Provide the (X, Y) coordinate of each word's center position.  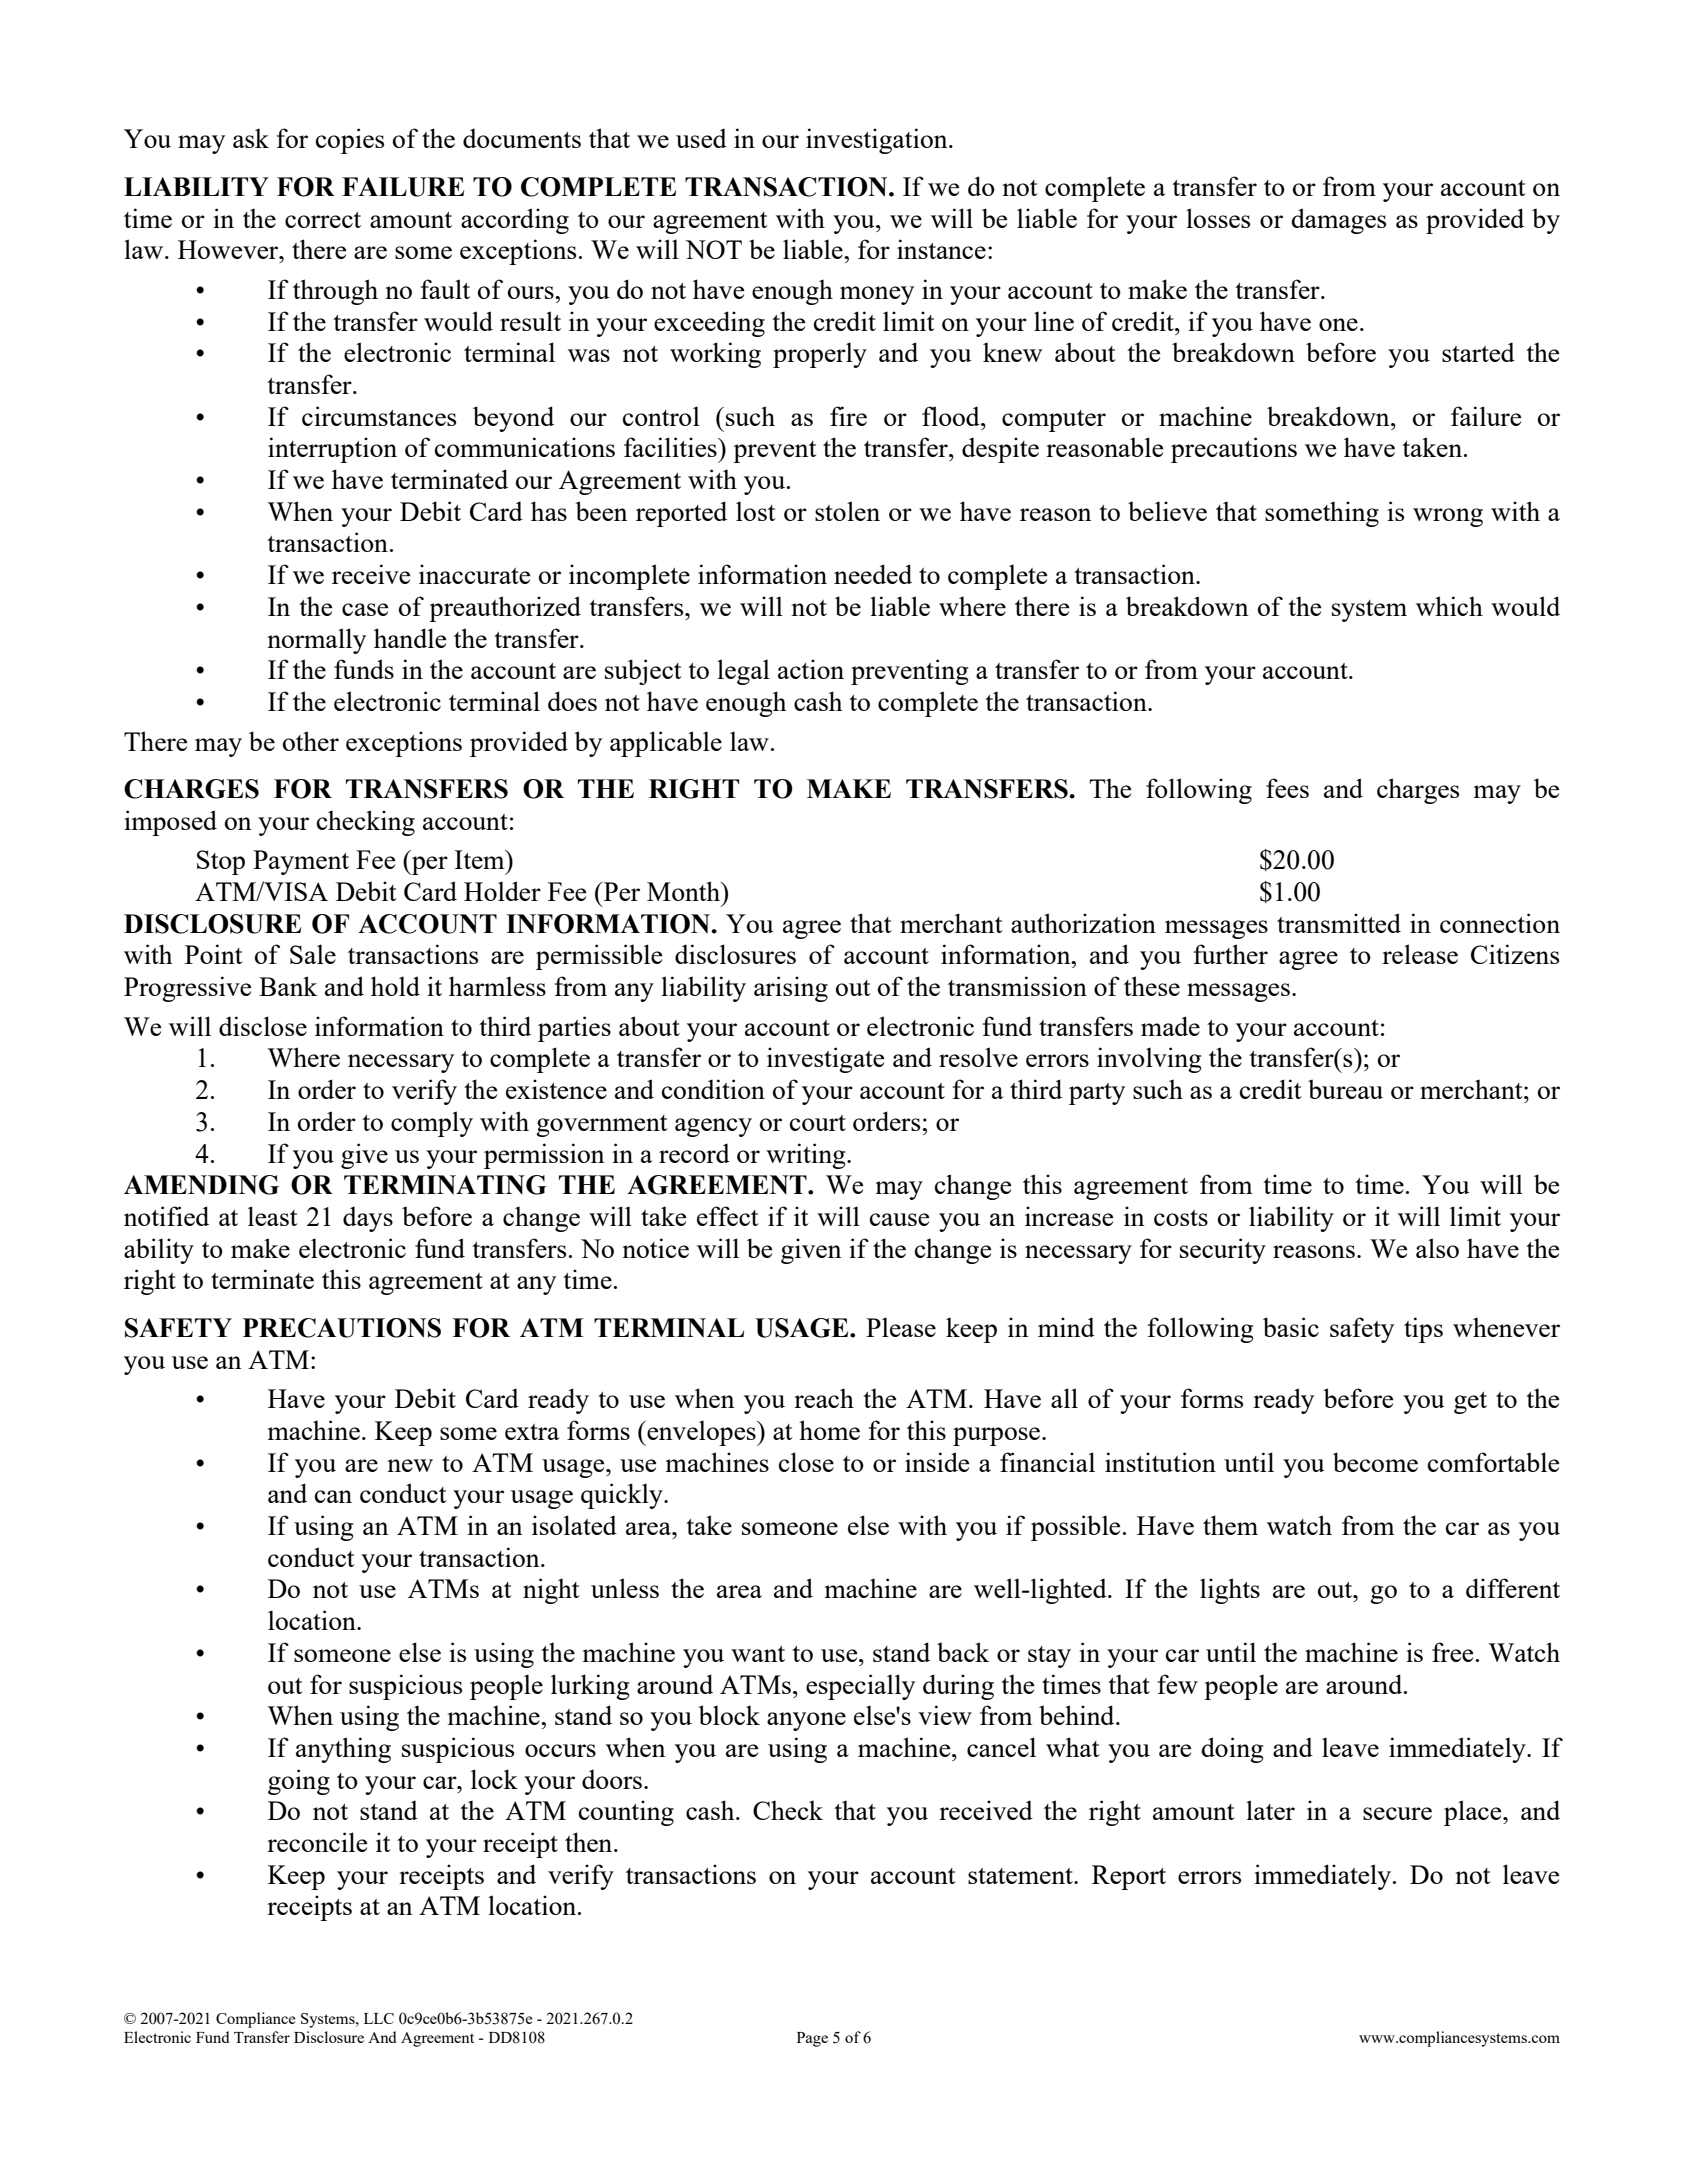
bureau (1345, 1089)
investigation (878, 141)
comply (432, 1124)
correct (323, 220)
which (1449, 606)
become (1375, 1462)
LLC (379, 2018)
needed (873, 574)
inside (937, 1462)
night (551, 1591)
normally (316, 641)
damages (1338, 221)
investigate (825, 1060)
